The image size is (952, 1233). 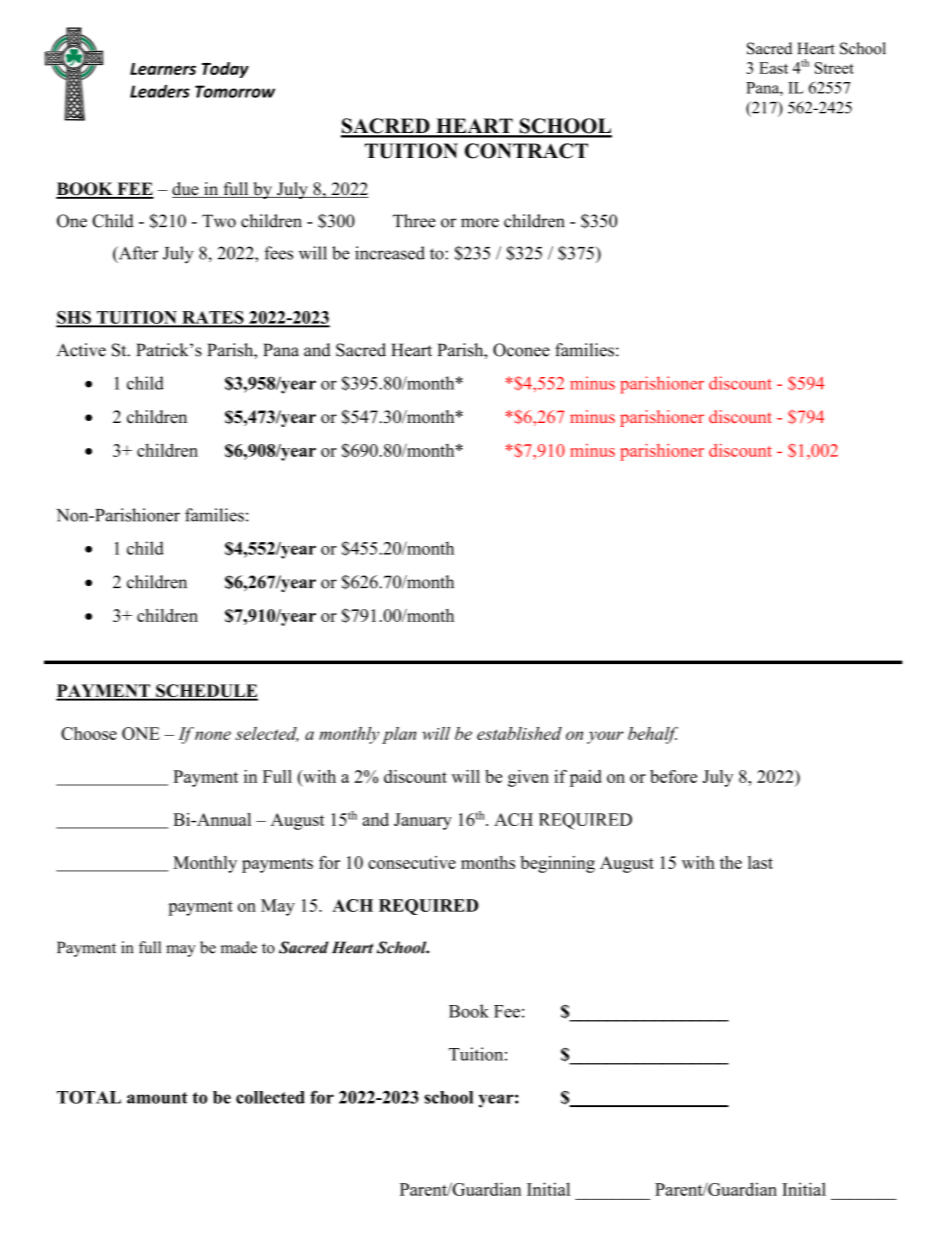 What do you see at coordinates (526, 151) in the screenshot?
I see `CONTRACT` at bounding box center [526, 151].
